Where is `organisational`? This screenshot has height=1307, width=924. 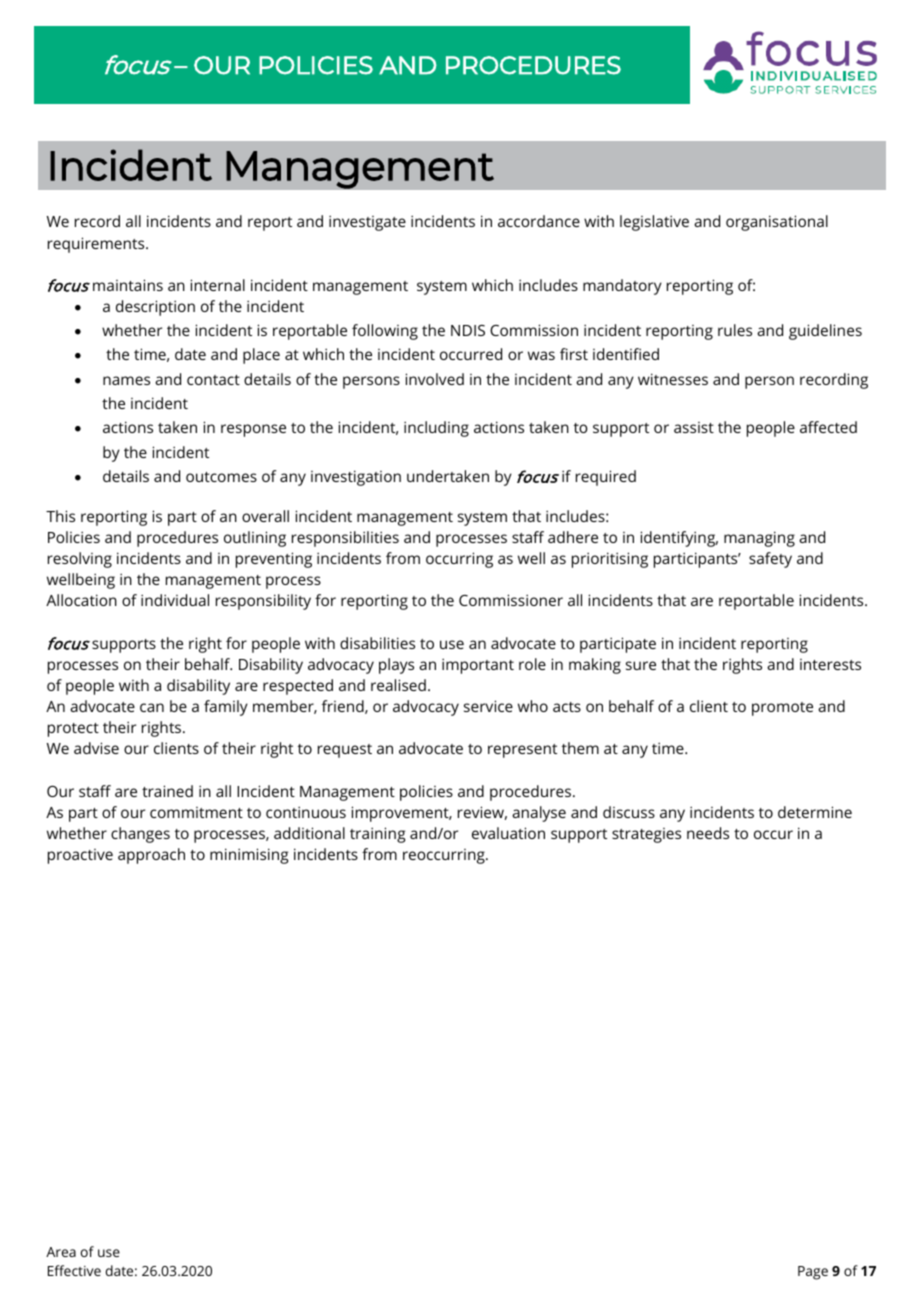
organisational is located at coordinates (777, 223).
